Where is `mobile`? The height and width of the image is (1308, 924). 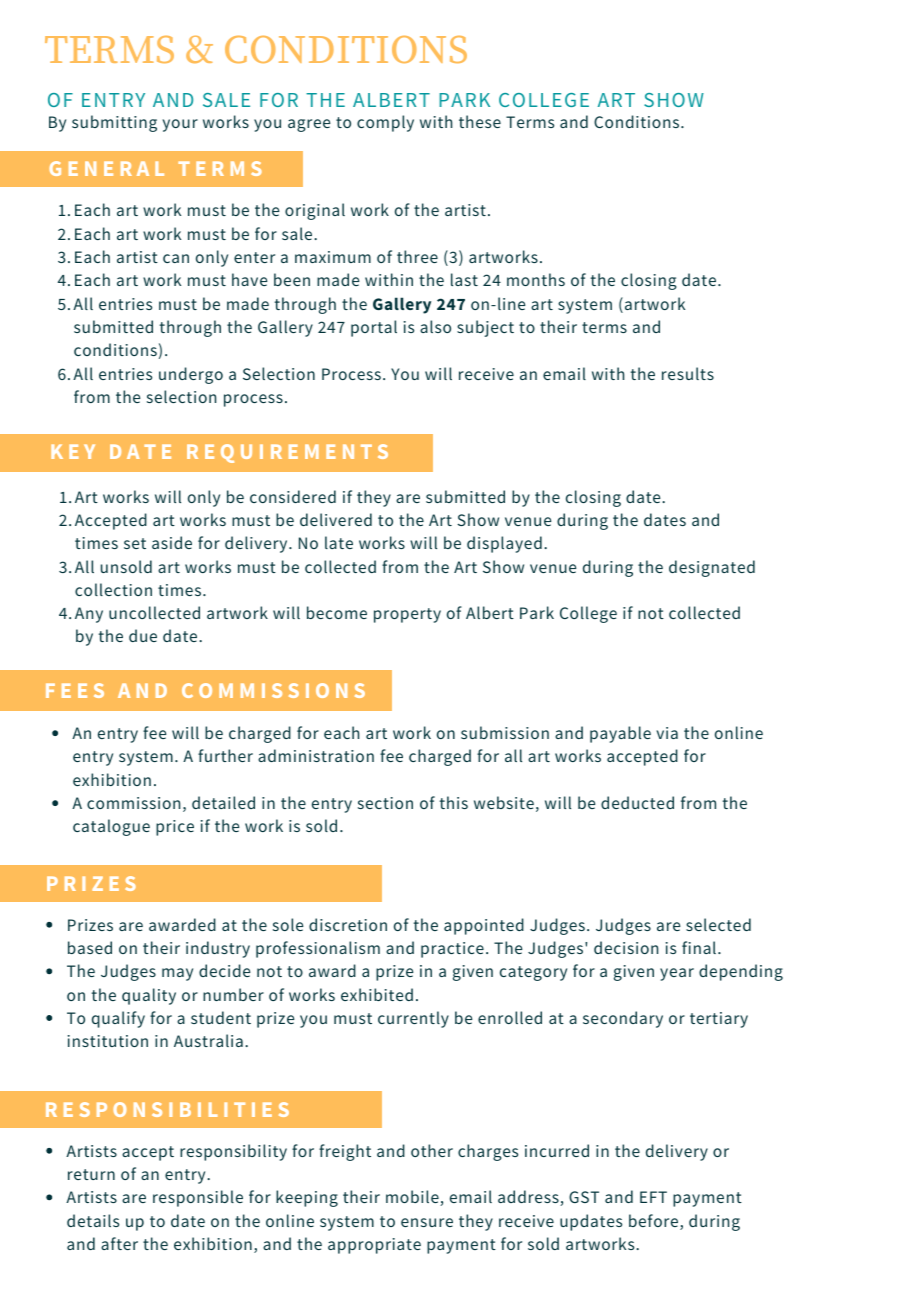 mobile is located at coordinates (413, 1198).
